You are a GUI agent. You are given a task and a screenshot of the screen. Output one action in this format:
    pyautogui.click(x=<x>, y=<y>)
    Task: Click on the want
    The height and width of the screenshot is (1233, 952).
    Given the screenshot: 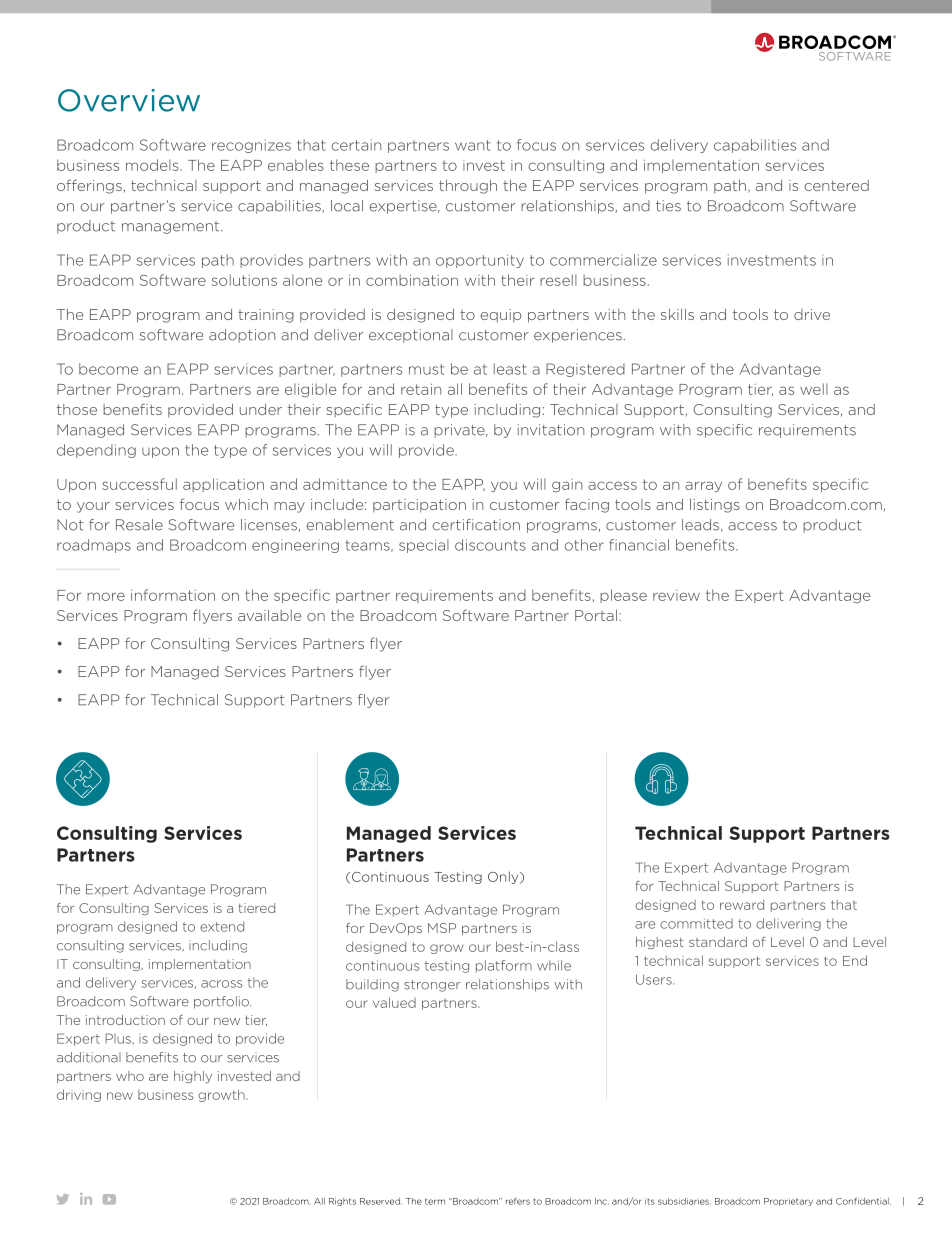 What is the action you would take?
    pyautogui.click(x=473, y=145)
